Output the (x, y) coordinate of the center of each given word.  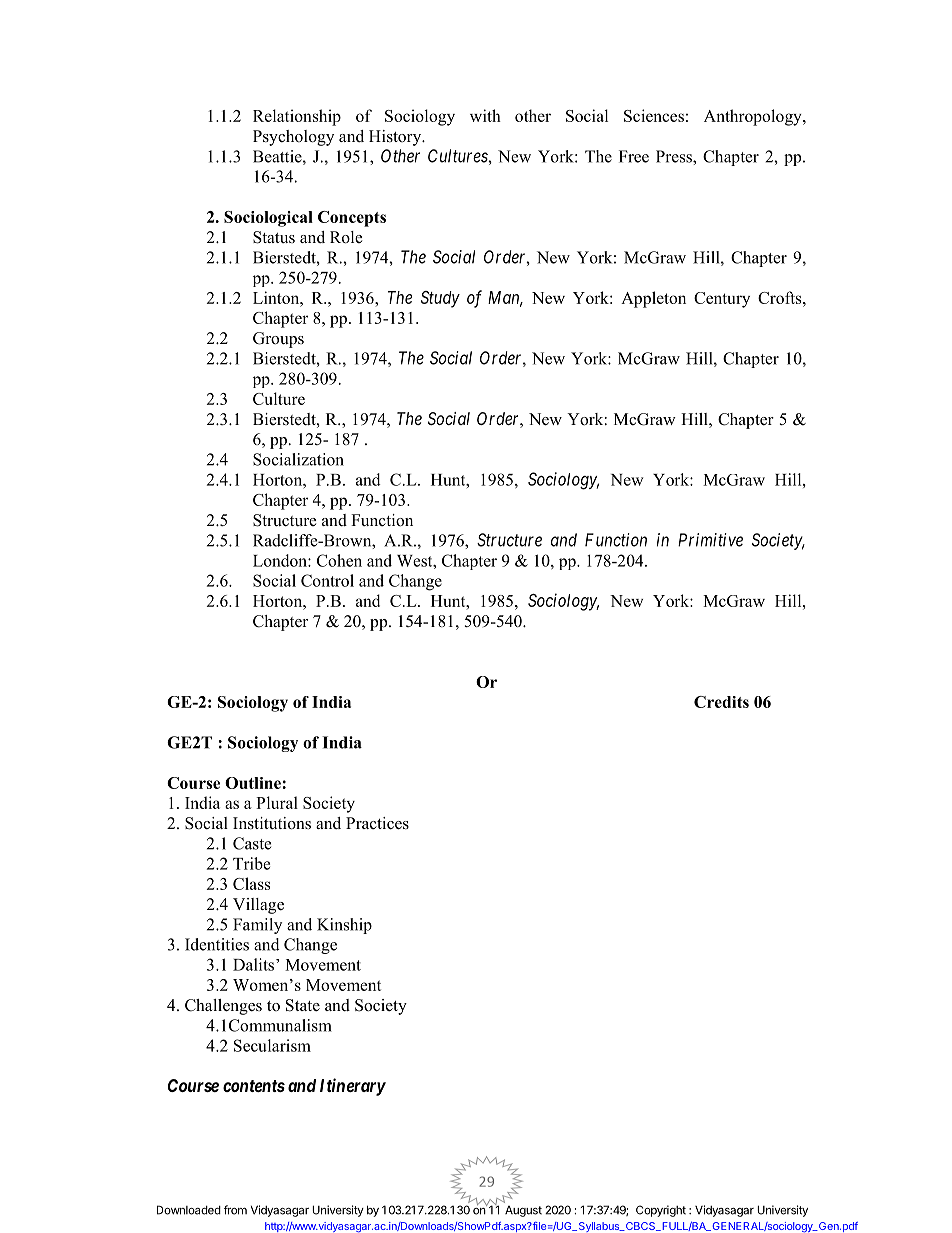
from (235, 1210)
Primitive (710, 540)
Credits (721, 702)
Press (675, 156)
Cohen (339, 560)
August (523, 1211)
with (485, 115)
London (281, 560)
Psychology (293, 138)
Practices (377, 823)
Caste (252, 843)
